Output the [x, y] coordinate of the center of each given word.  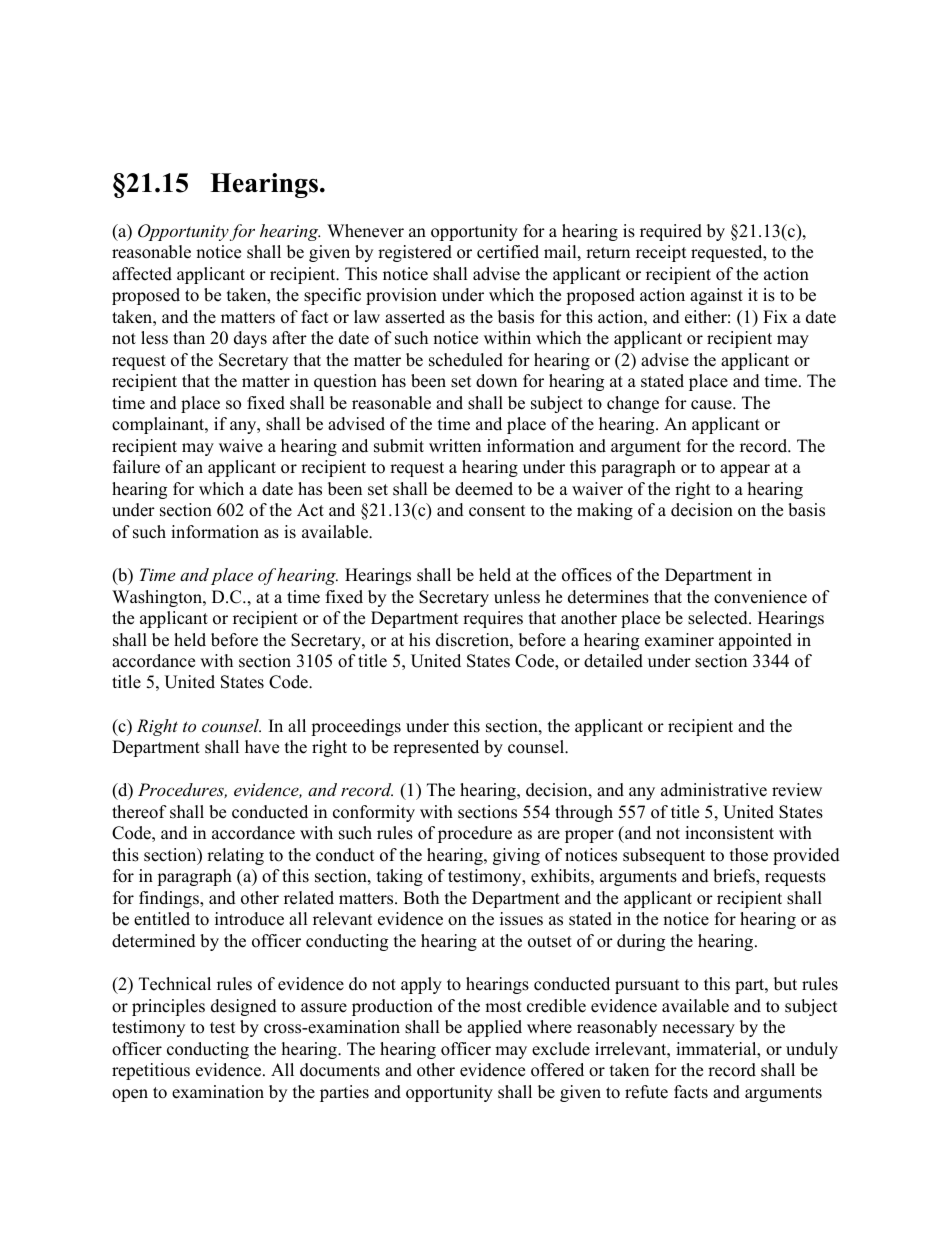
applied [494, 1028]
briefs [735, 877]
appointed [755, 641]
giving [516, 856]
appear [745, 470]
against [716, 296]
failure [136, 467]
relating [235, 856]
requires [493, 619]
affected [142, 274]
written [455, 446]
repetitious [151, 1071]
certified [508, 252]
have [262, 747]
